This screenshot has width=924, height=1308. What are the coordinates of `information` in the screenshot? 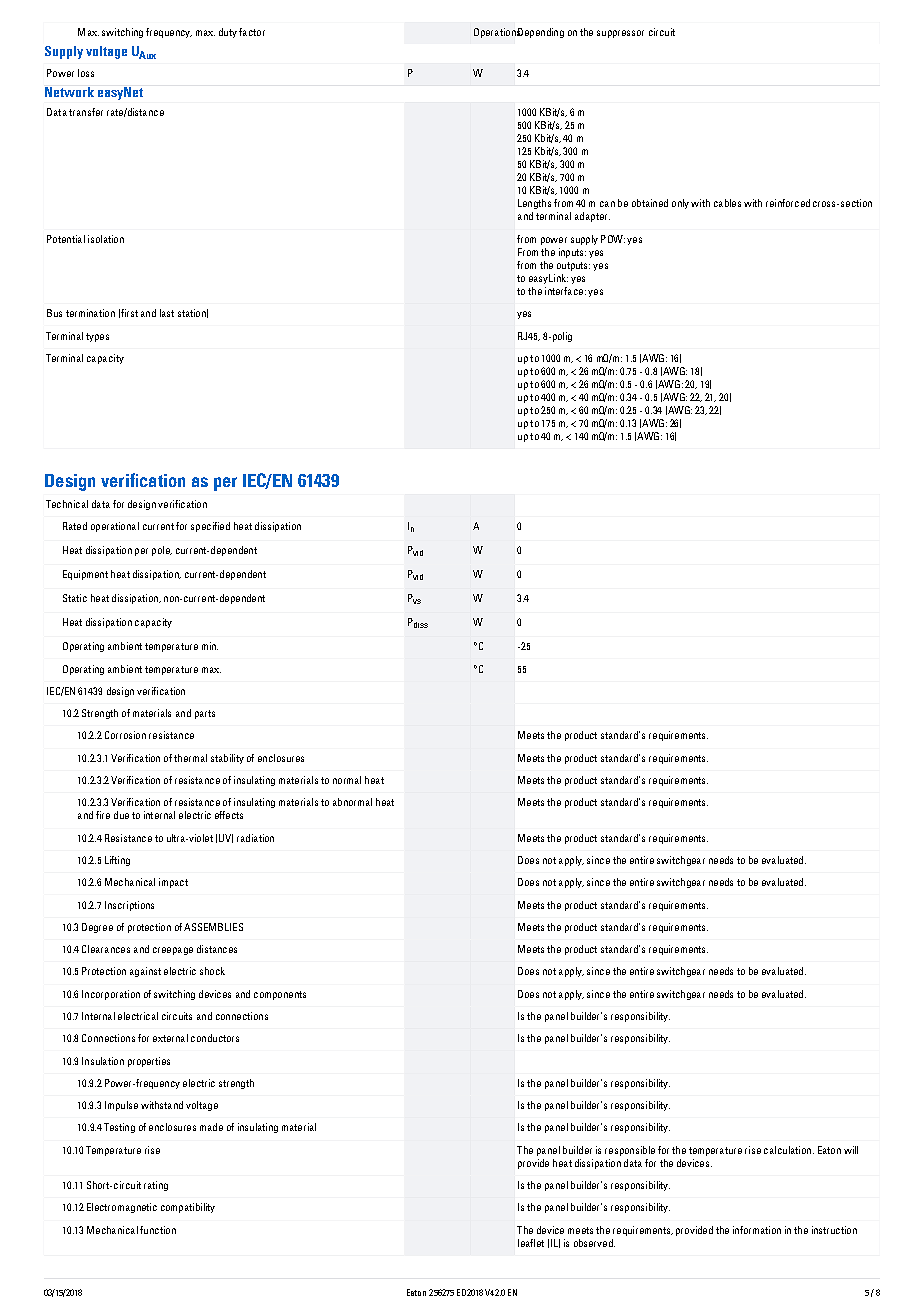 It's located at (757, 1230).
